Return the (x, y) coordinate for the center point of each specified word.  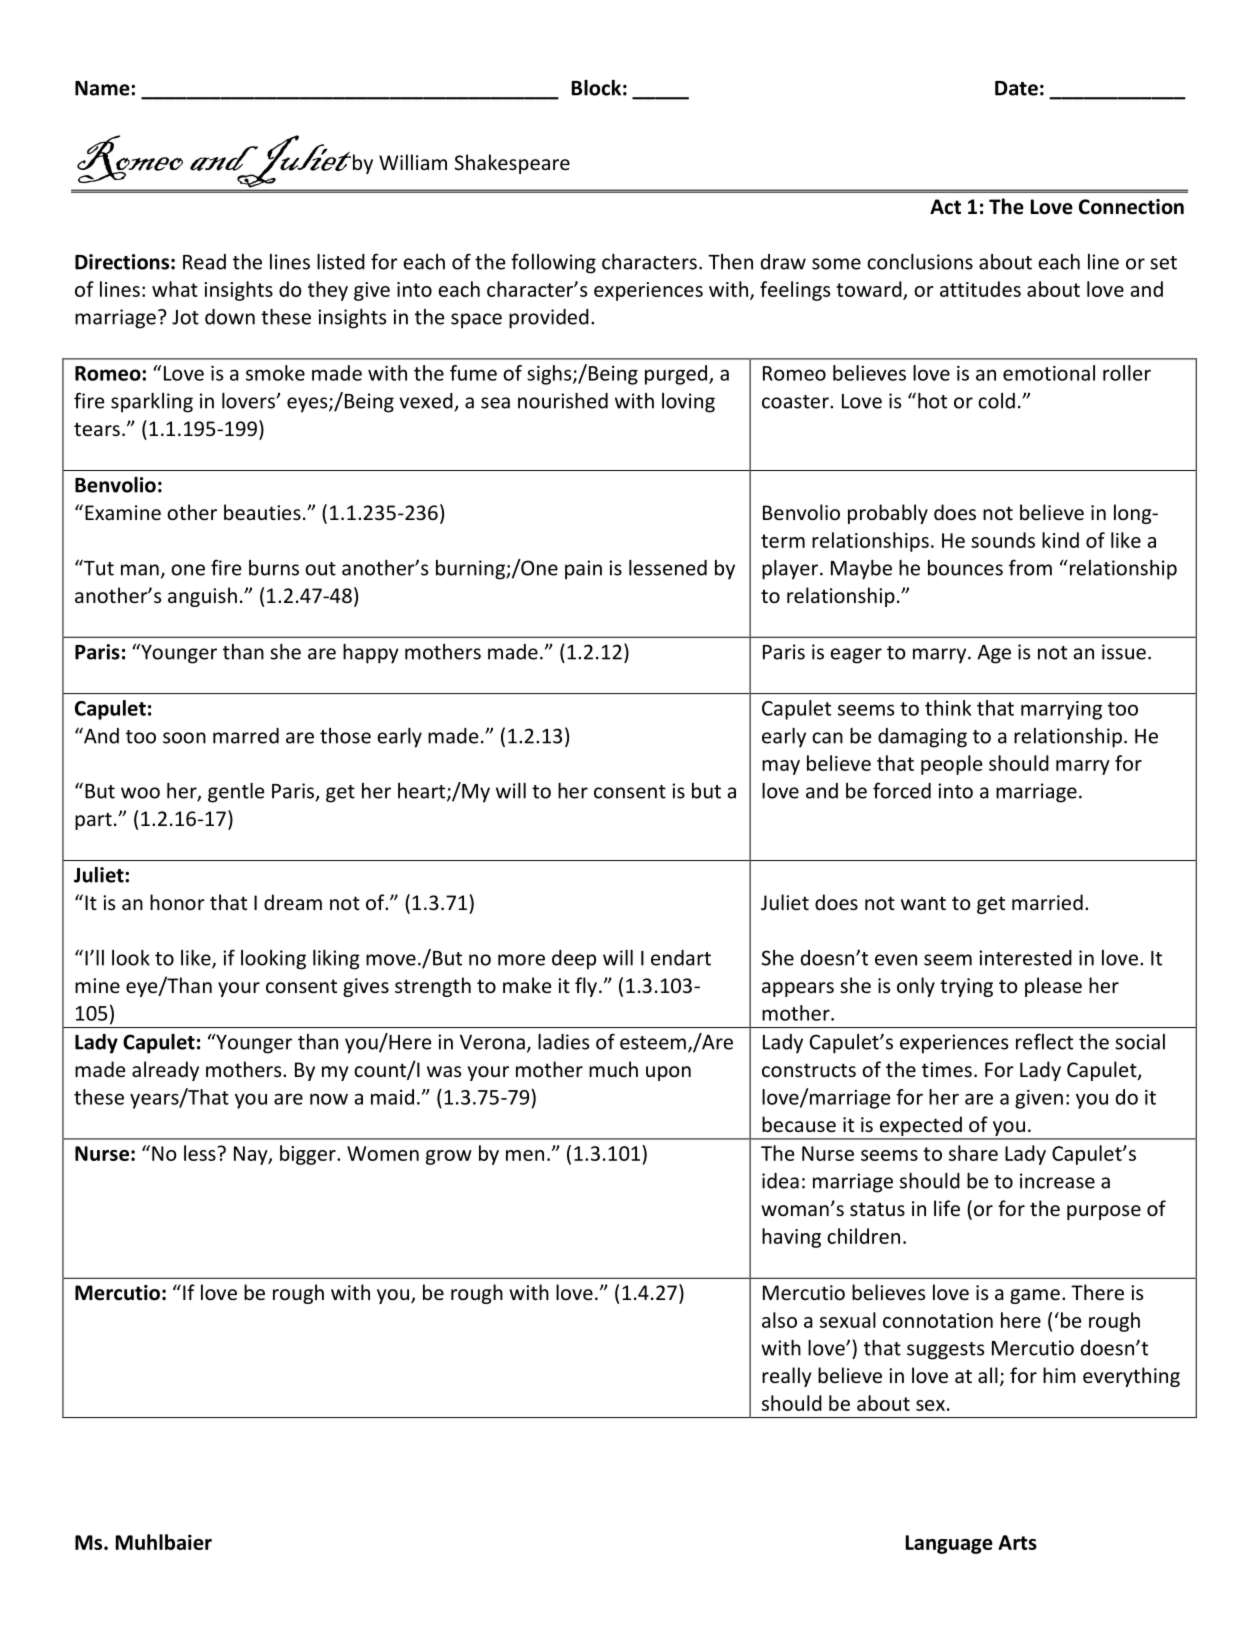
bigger (309, 1155)
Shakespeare (512, 164)
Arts (1017, 1542)
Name (103, 88)
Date (1016, 88)
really (786, 1377)
